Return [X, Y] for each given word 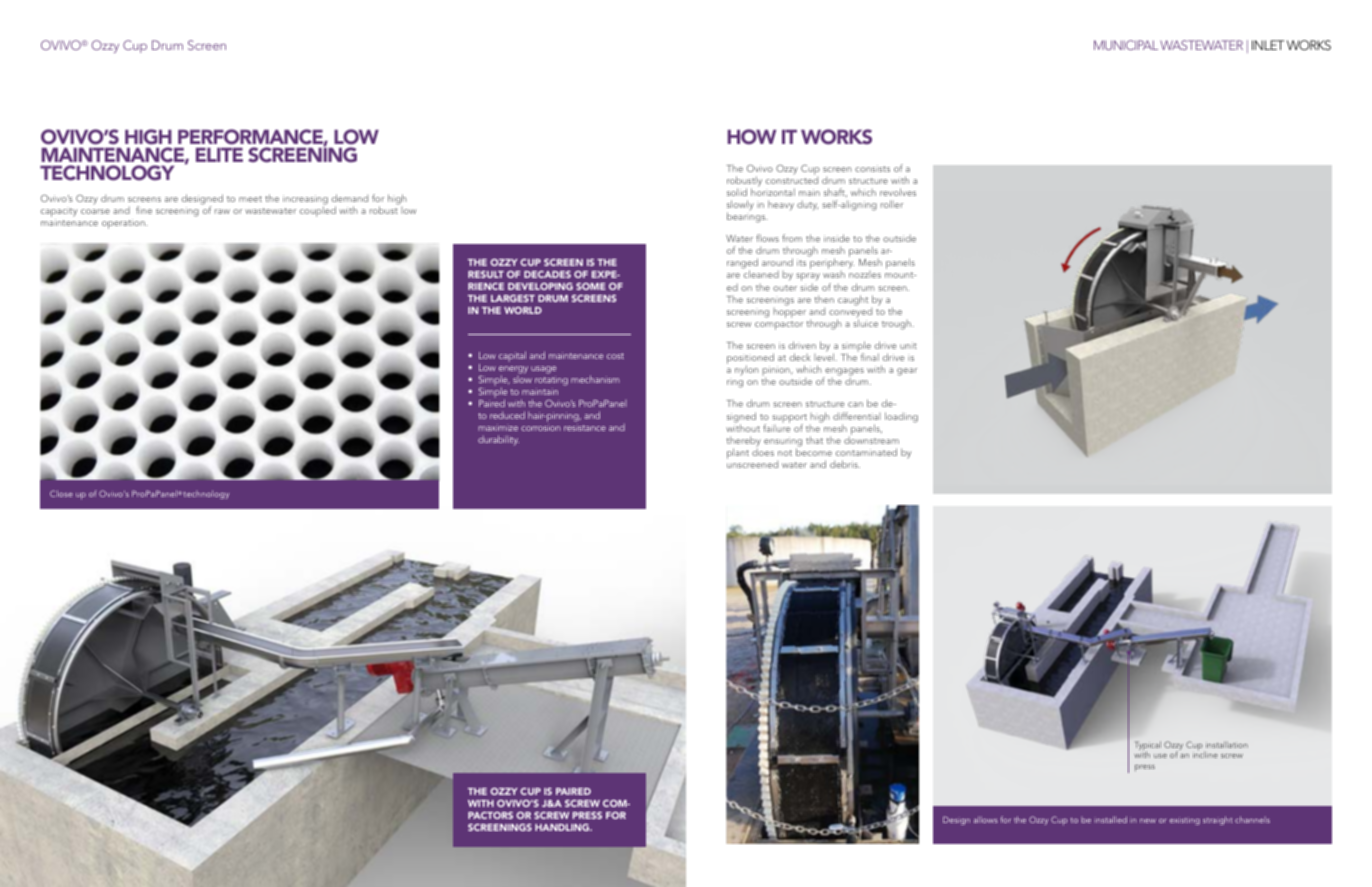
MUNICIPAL [1126, 45]
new [1148, 821]
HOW [751, 137]
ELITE [219, 155]
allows [986, 819]
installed [1111, 819]
